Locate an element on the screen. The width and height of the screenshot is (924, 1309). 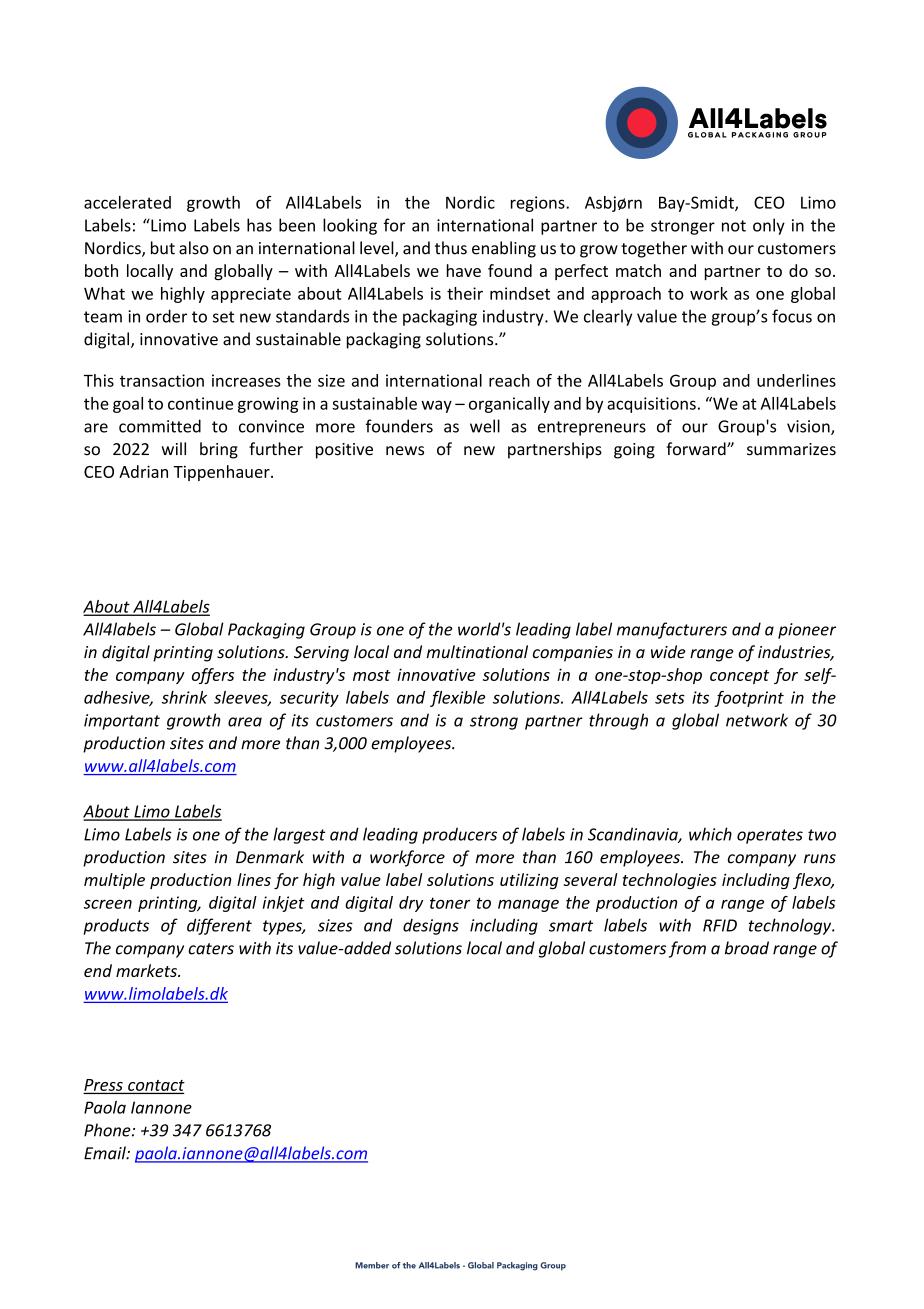
designs is located at coordinates (431, 926).
